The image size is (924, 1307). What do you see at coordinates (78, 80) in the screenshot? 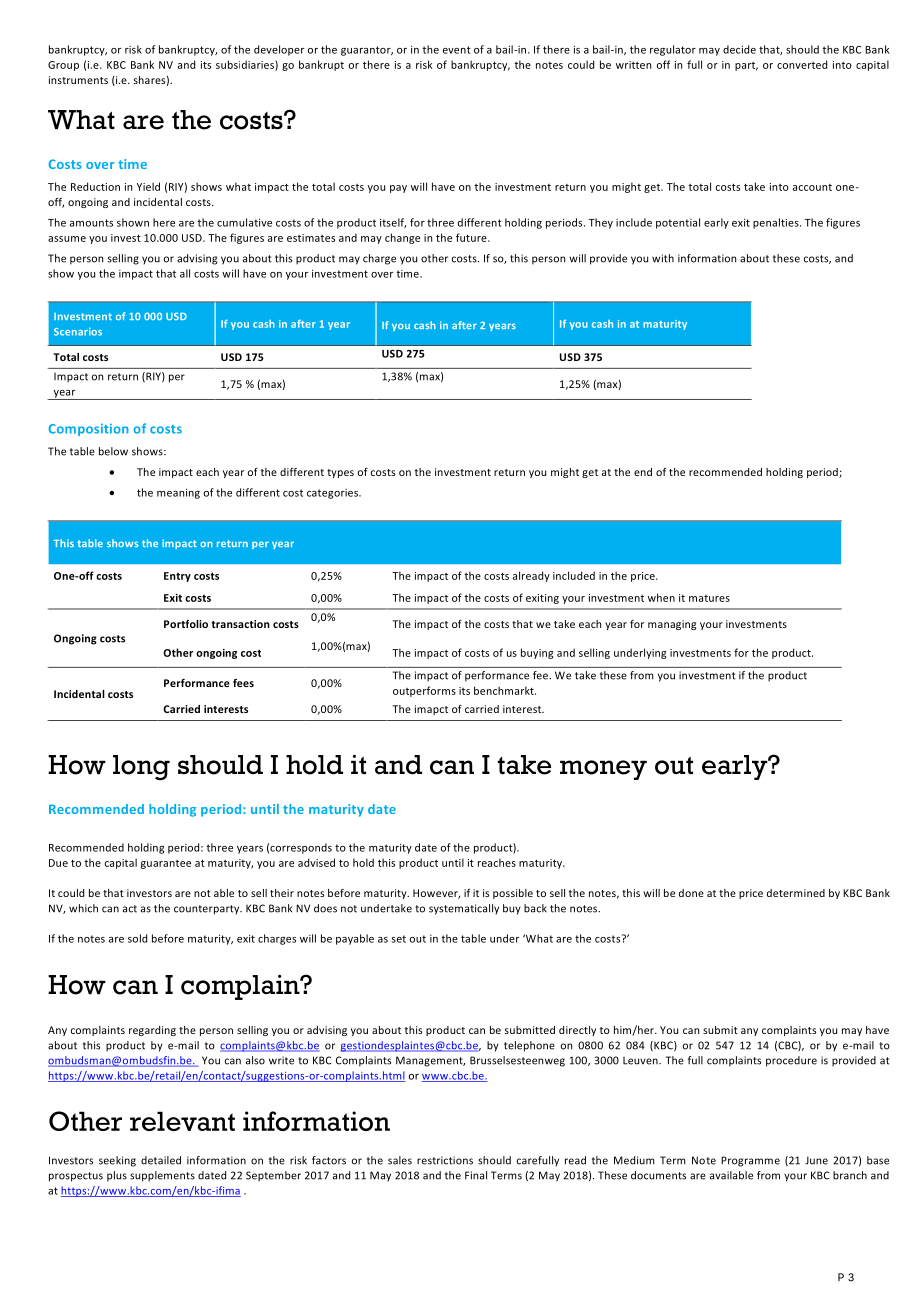
I see `instruments` at bounding box center [78, 80].
